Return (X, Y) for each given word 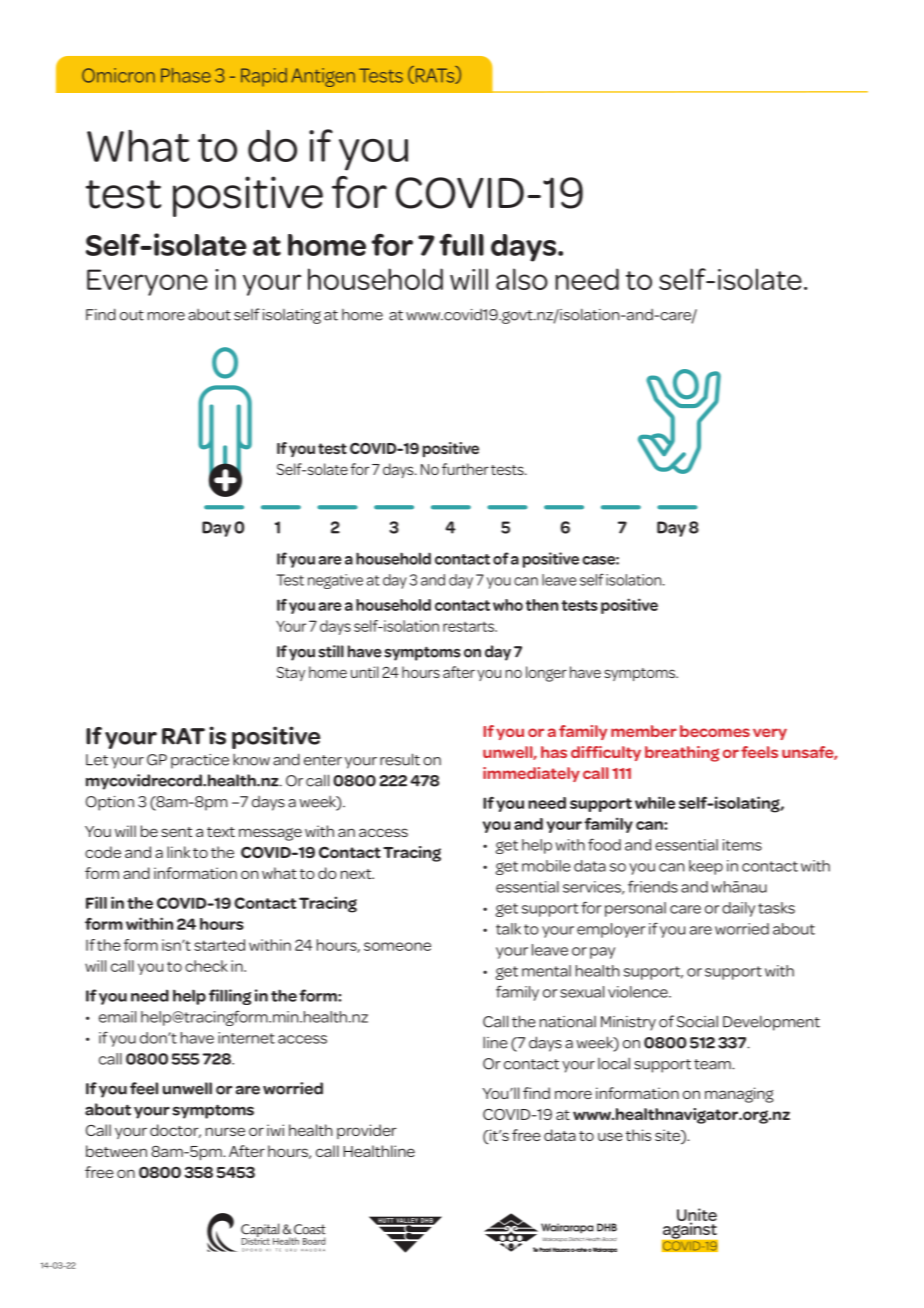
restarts (469, 627)
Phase (186, 75)
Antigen (323, 77)
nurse (225, 1131)
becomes (715, 731)
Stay (291, 674)
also (522, 279)
